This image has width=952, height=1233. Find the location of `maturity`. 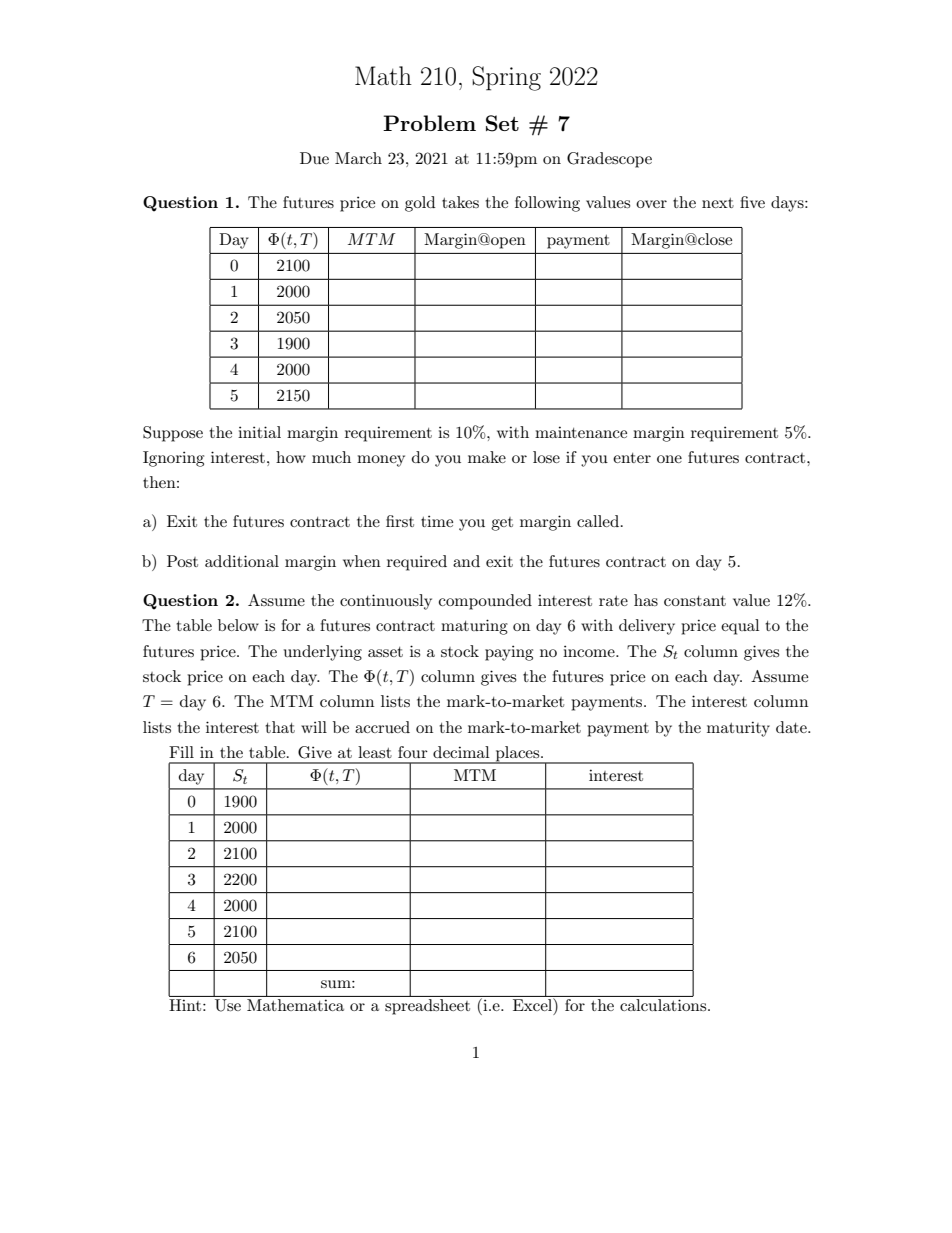

maturity is located at coordinates (738, 729).
